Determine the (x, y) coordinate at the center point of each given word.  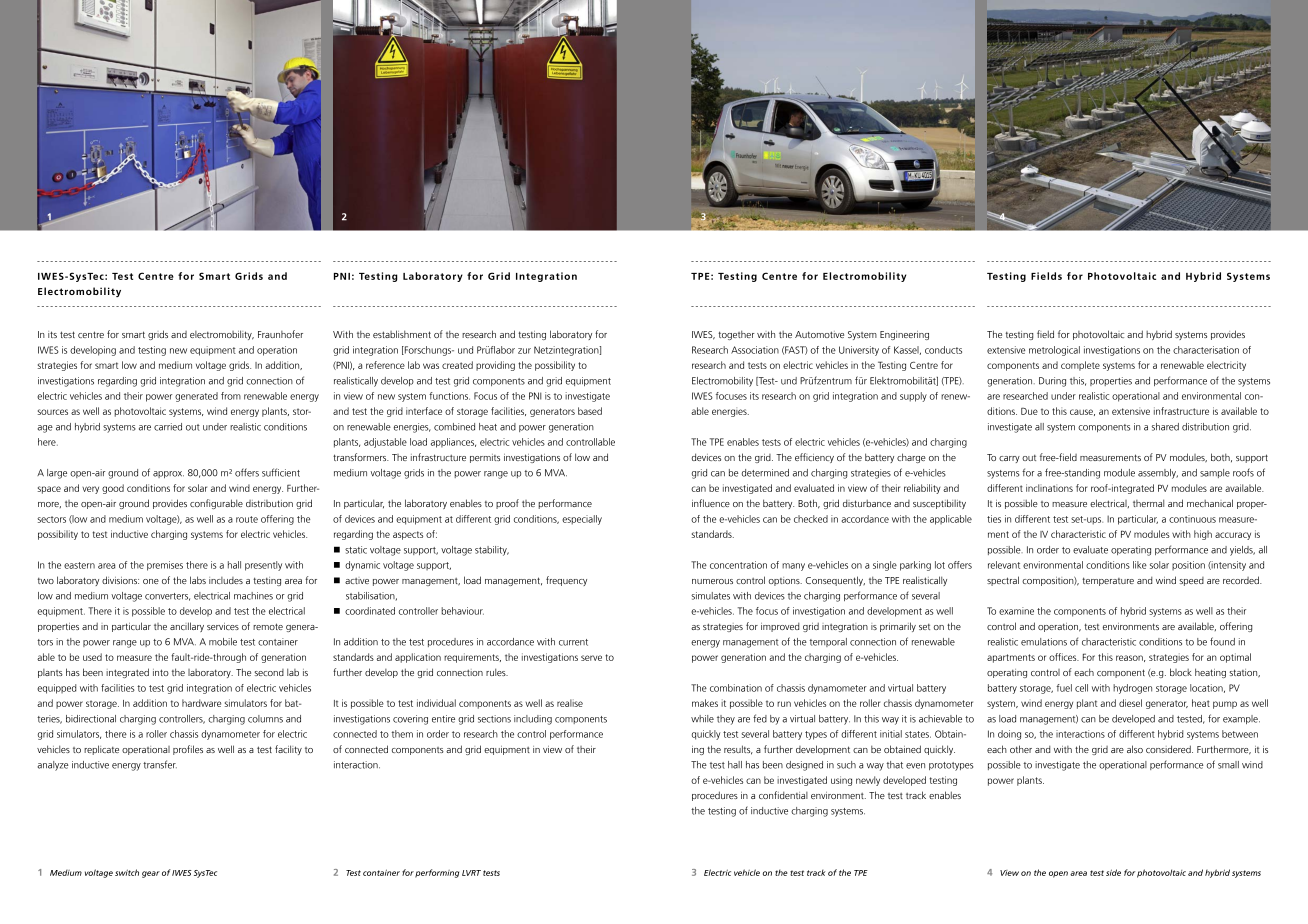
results (738, 750)
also (1135, 749)
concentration (738, 565)
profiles (188, 750)
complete (1080, 366)
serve (591, 658)
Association (755, 350)
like (1140, 565)
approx (168, 474)
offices (1064, 657)
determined (765, 473)
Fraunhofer (280, 334)
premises (165, 566)
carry (1009, 459)
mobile (223, 642)
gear (151, 874)
